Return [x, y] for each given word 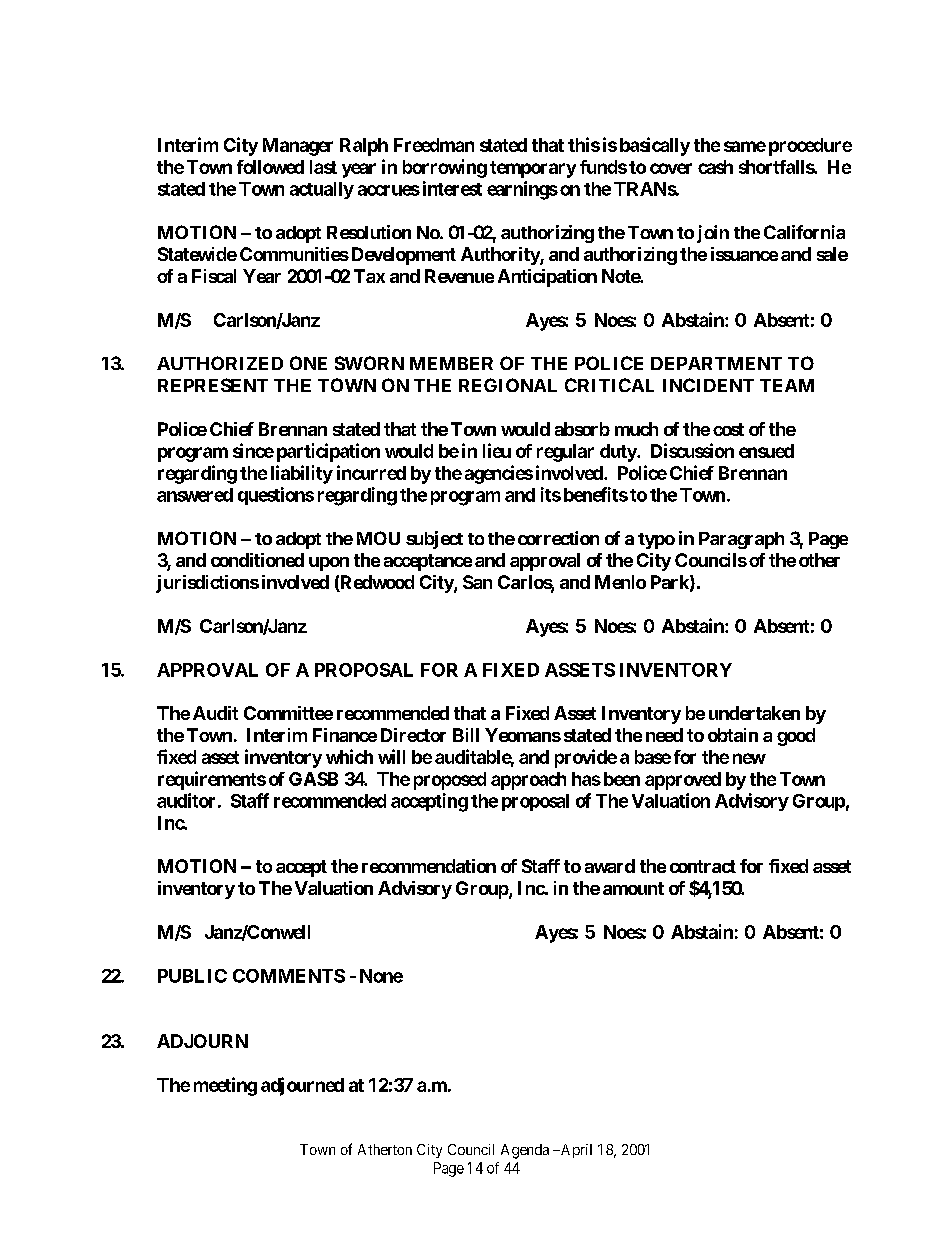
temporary [533, 169]
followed [270, 167]
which [349, 756]
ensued [766, 451]
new [749, 758]
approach [528, 781]
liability [302, 474]
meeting [225, 1086]
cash [715, 167]
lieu [497, 450]
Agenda [525, 1151]
